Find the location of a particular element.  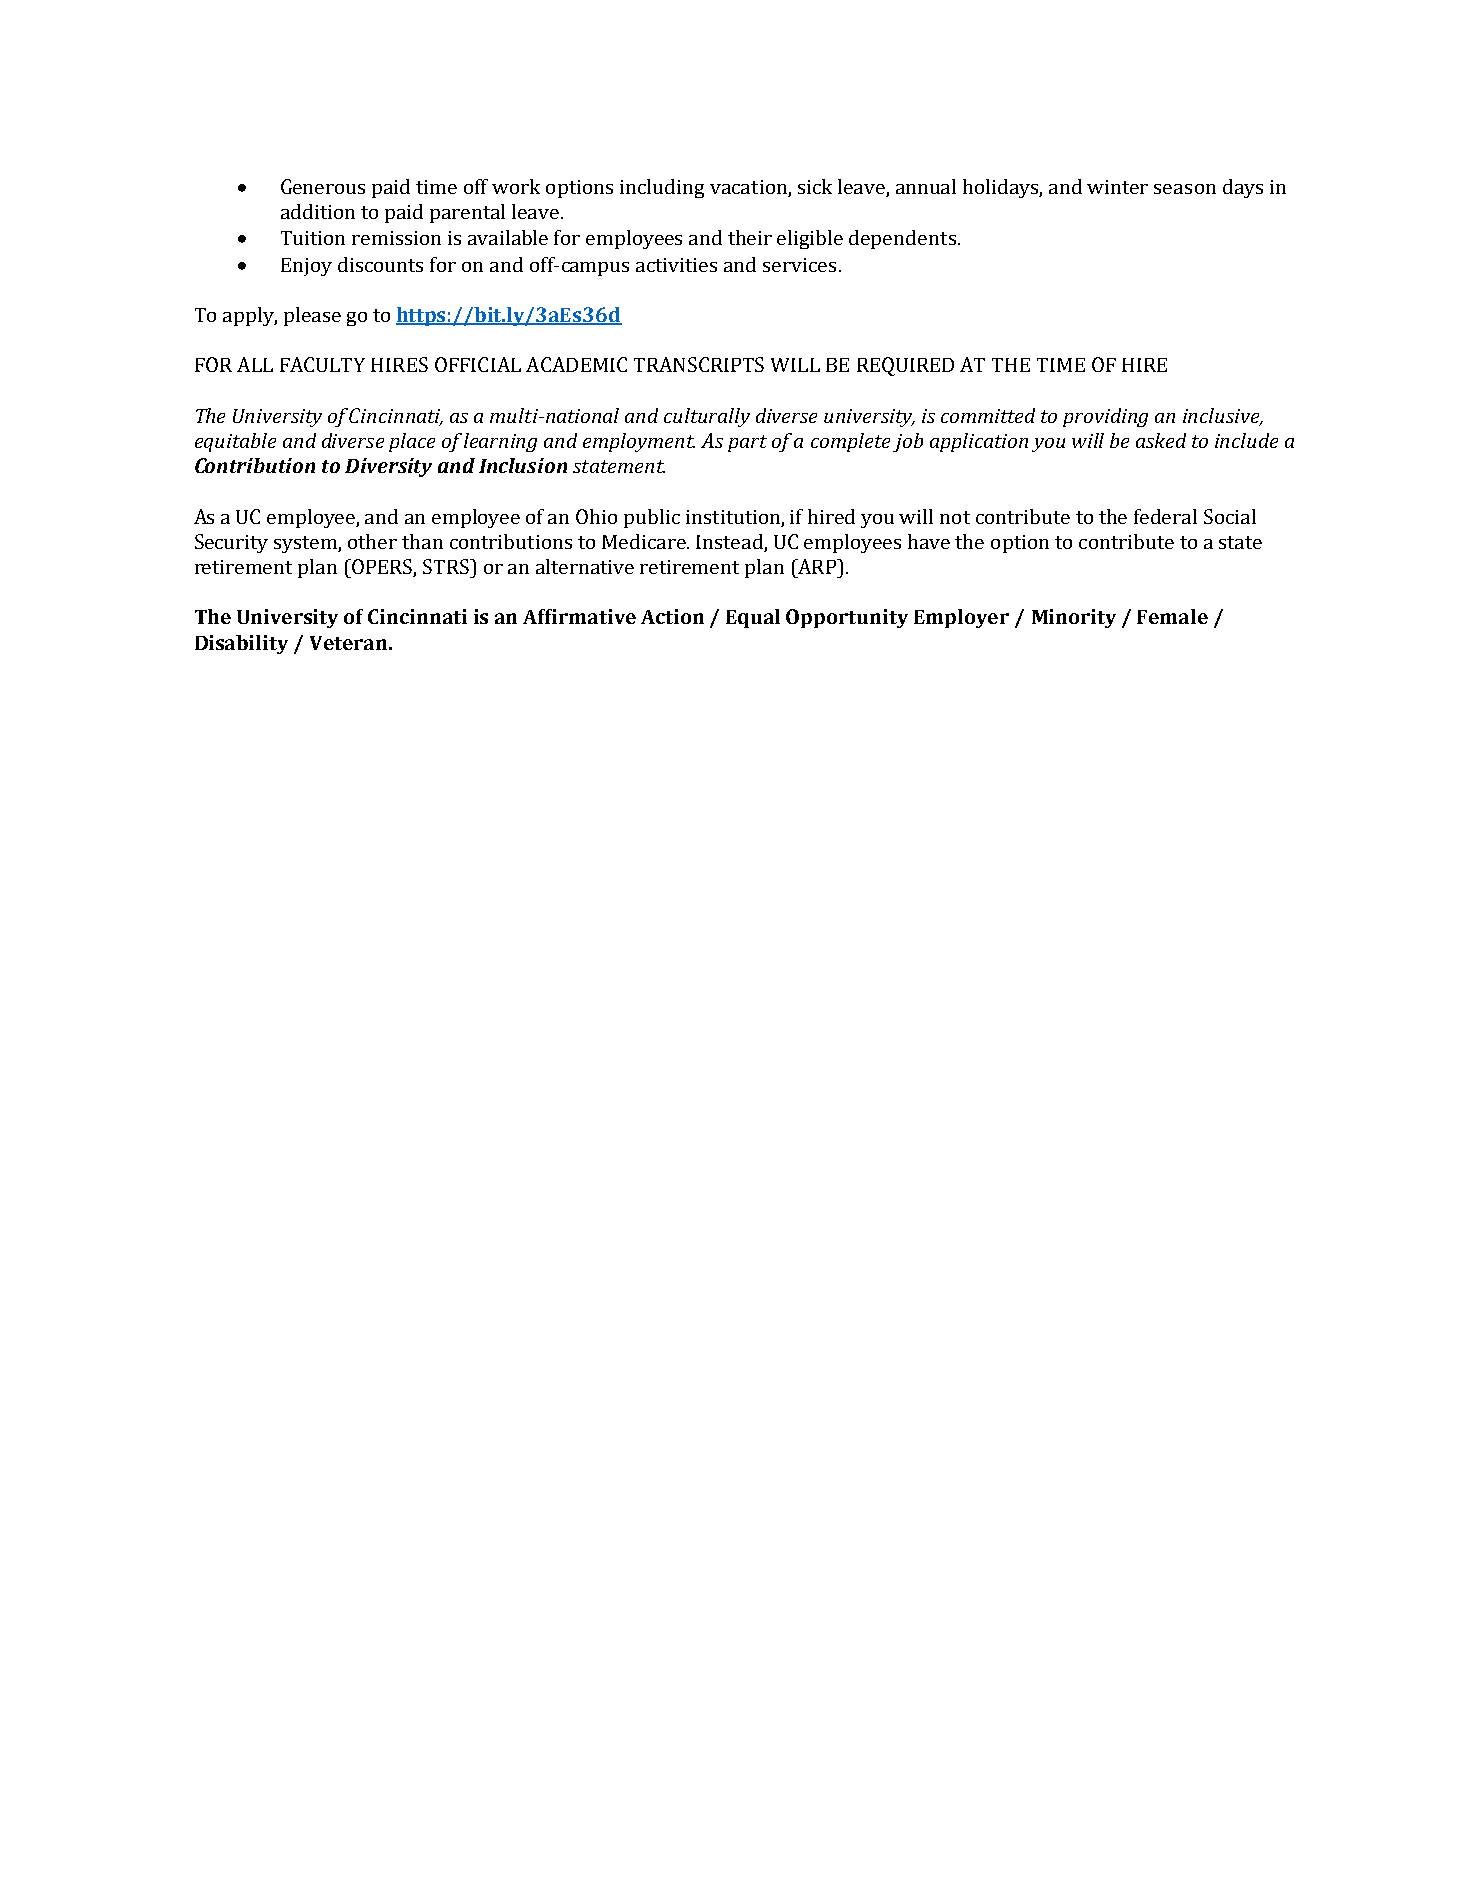

addition is located at coordinates (318, 211).
